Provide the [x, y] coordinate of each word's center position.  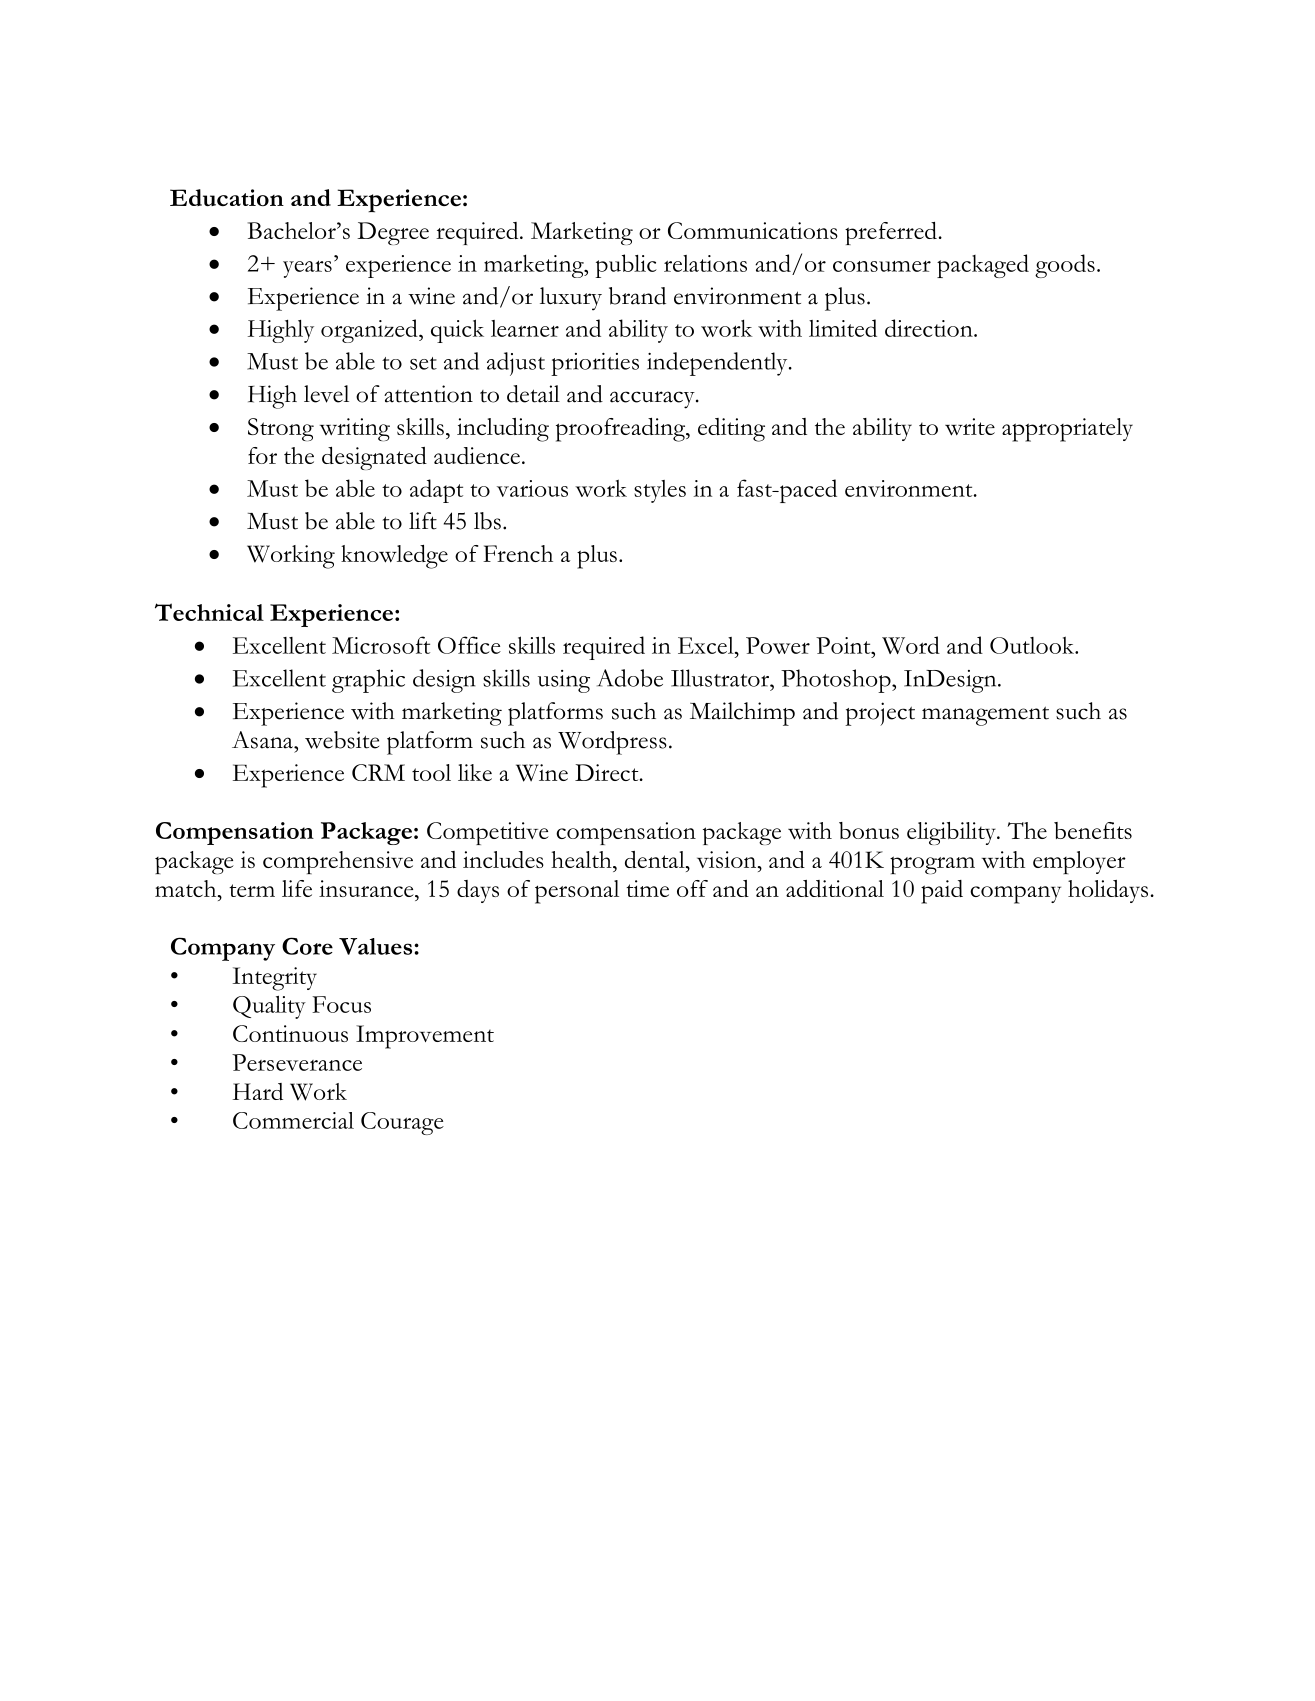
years [307, 269]
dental [656, 859]
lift [423, 521]
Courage [402, 1123]
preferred [891, 233]
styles [660, 491]
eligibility [952, 833]
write [970, 427]
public [626, 266]
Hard [258, 1091]
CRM [378, 772]
